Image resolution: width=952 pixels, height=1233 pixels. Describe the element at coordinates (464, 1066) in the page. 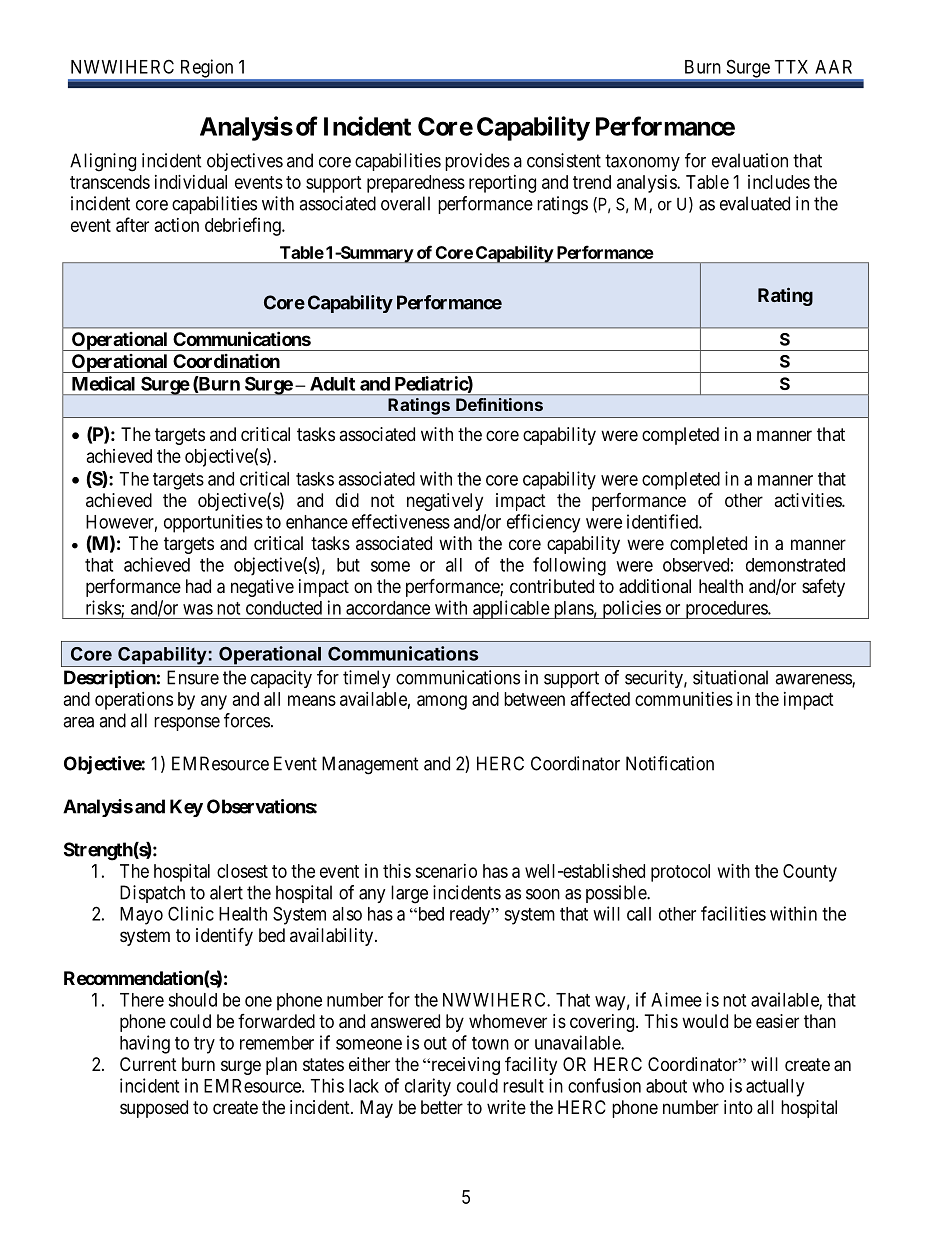

I see `receiving` at that location.
